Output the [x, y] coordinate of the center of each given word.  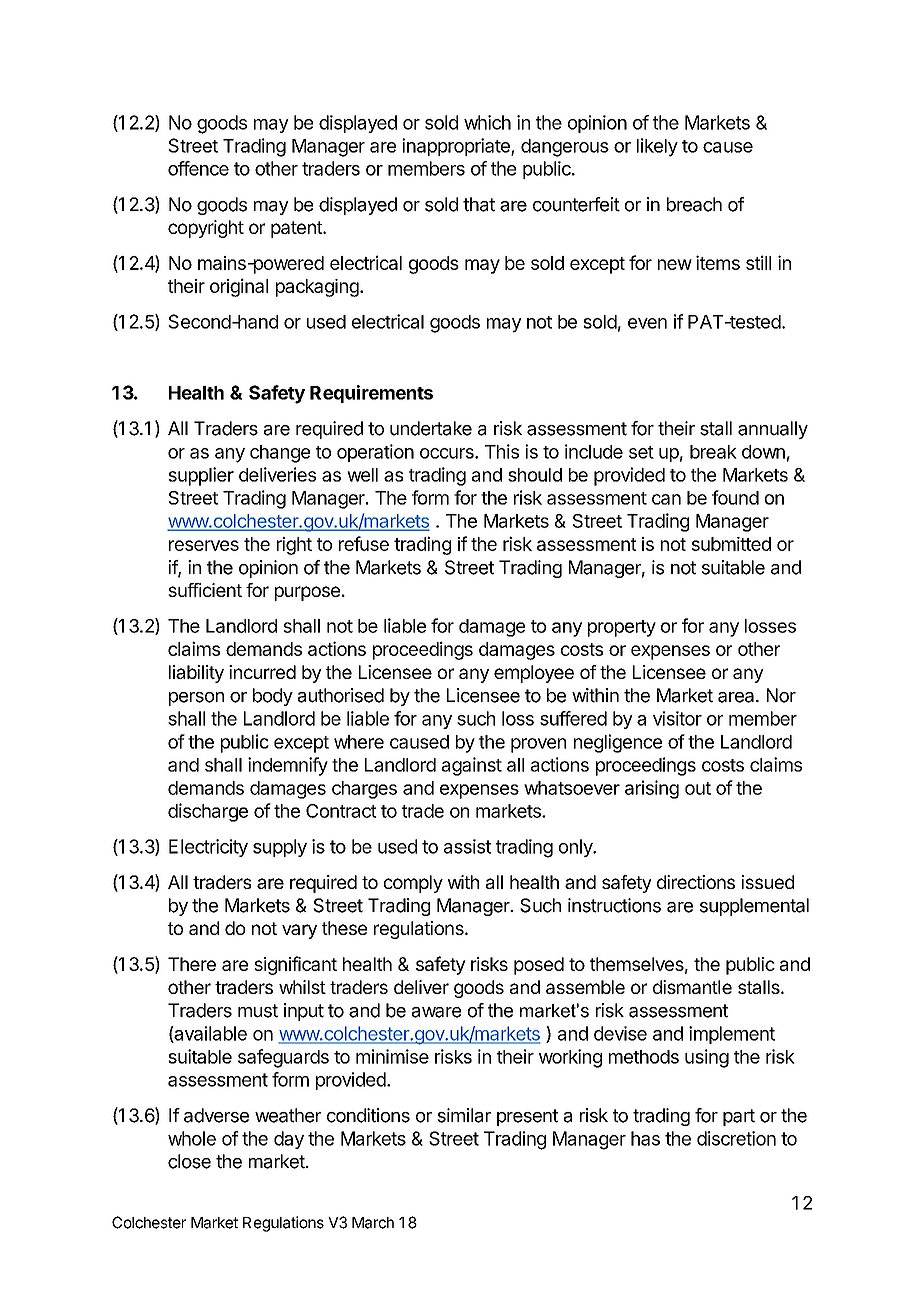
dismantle [692, 987]
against [472, 766]
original [239, 287]
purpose [307, 593]
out [698, 788]
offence [198, 168]
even [647, 323]
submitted [731, 544]
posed [539, 966]
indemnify [288, 766]
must [258, 1011]
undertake [431, 428]
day [289, 1140]
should [535, 475]
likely [657, 147]
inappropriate [457, 147]
